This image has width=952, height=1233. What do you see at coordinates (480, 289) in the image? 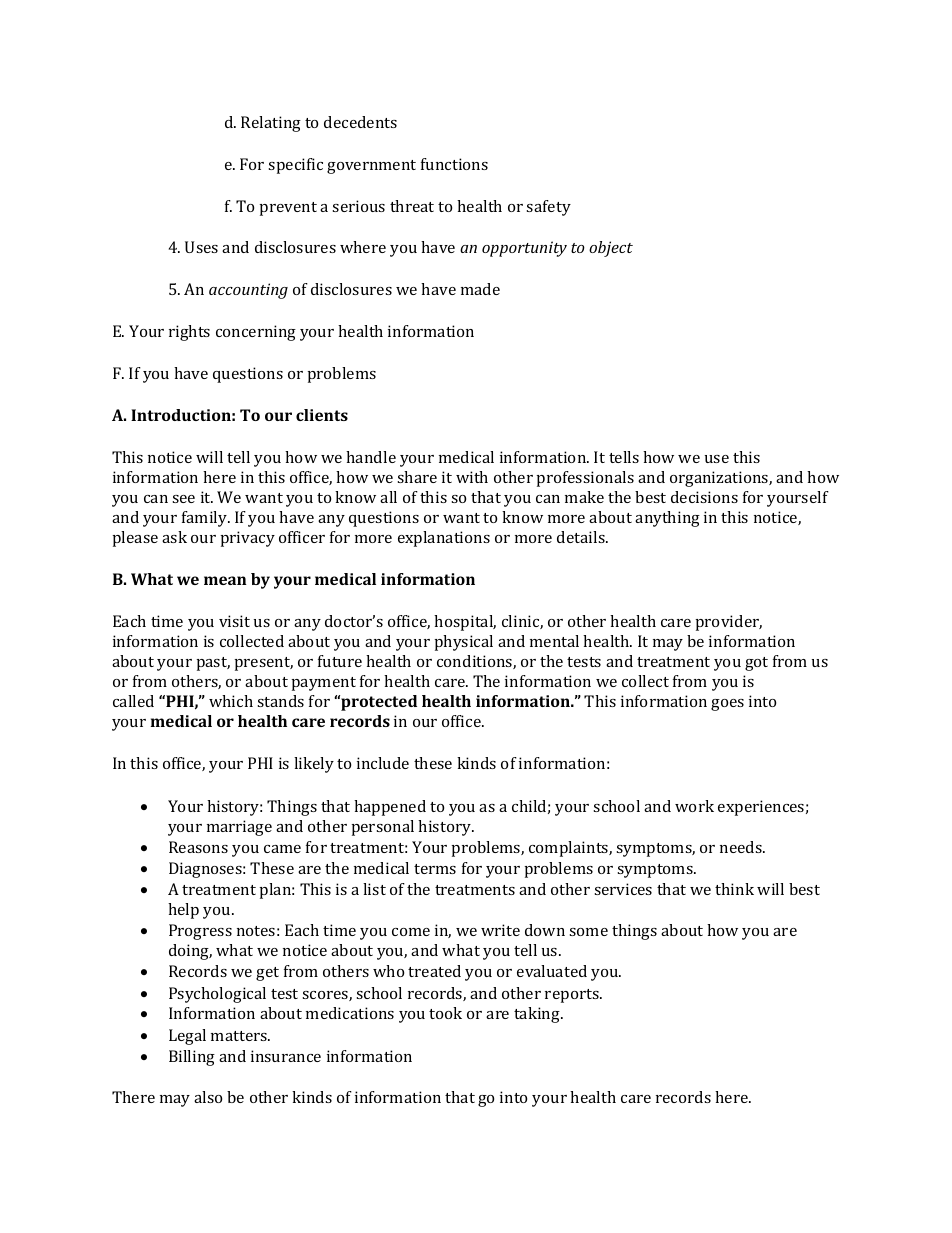
I see `made` at bounding box center [480, 289].
